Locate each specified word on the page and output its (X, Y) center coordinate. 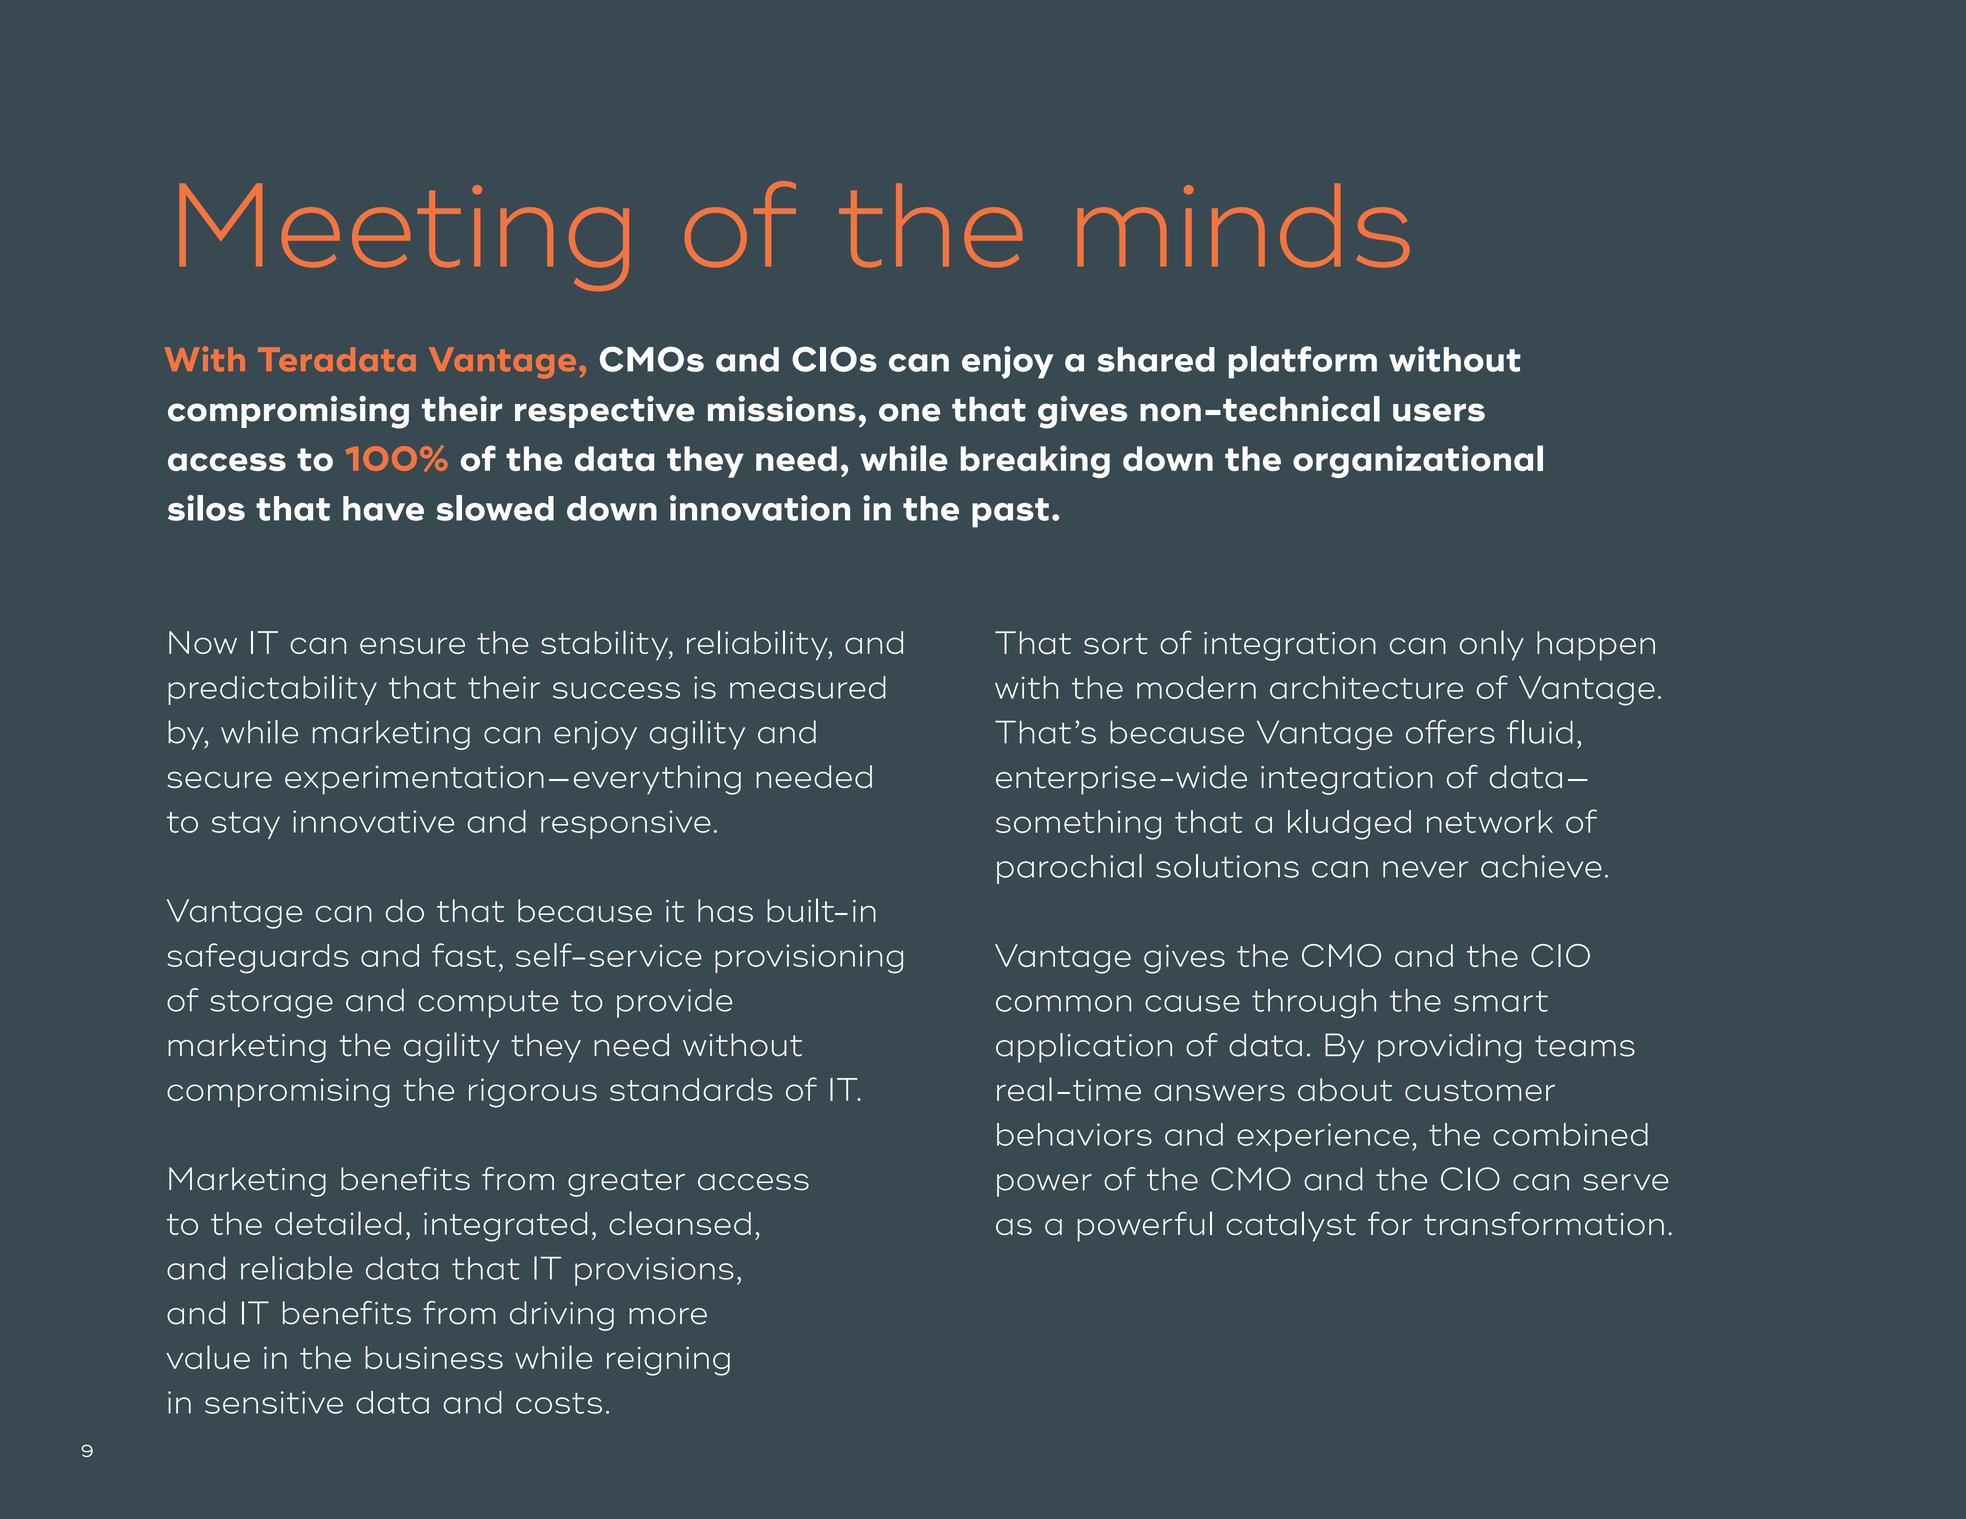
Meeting (404, 237)
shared (1156, 359)
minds (1243, 225)
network (1490, 821)
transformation (1544, 1223)
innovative (373, 821)
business (434, 1357)
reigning (668, 1361)
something (1078, 825)
